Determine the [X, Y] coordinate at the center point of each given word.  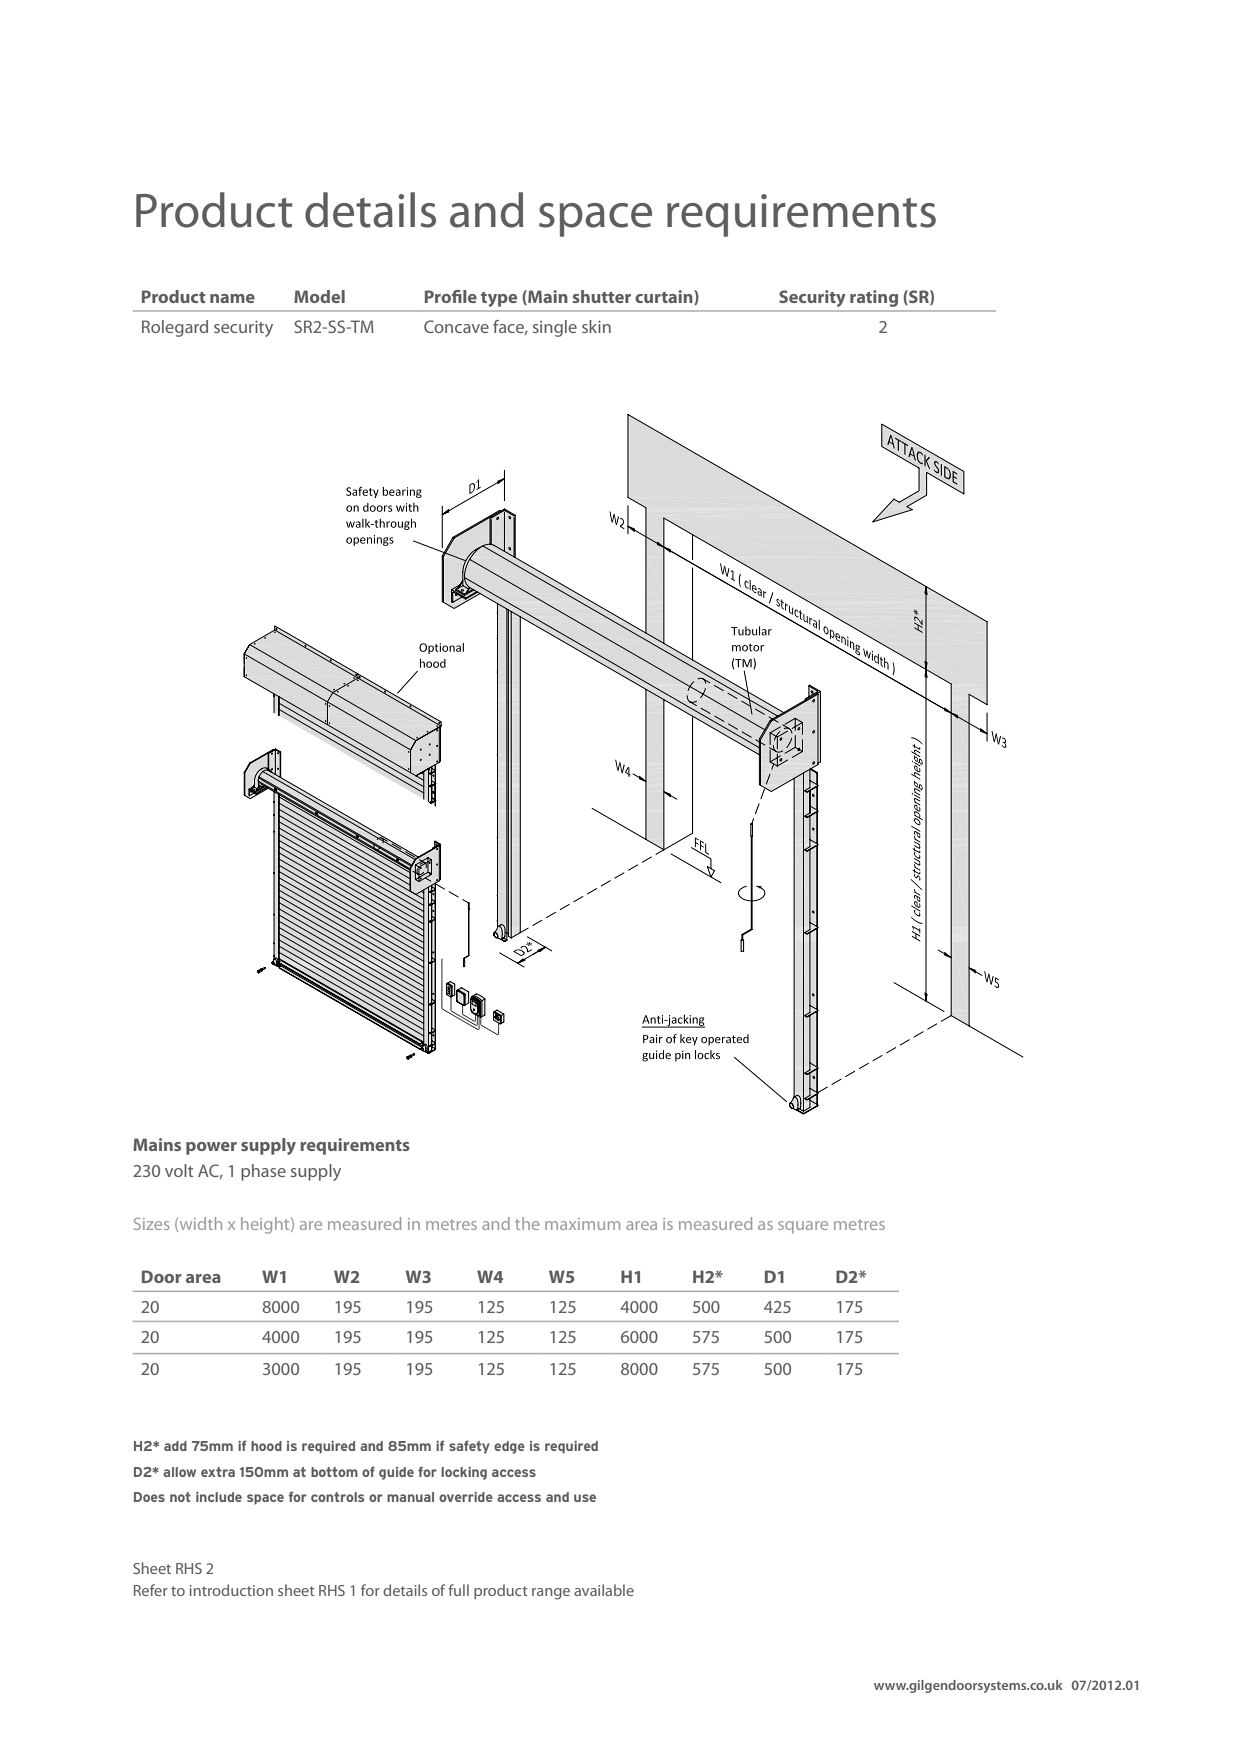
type [499, 299]
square [803, 1227]
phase [263, 1172]
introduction [231, 1590]
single [555, 328]
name [232, 298]
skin [596, 326]
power [211, 1148]
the [527, 1223]
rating [874, 298]
